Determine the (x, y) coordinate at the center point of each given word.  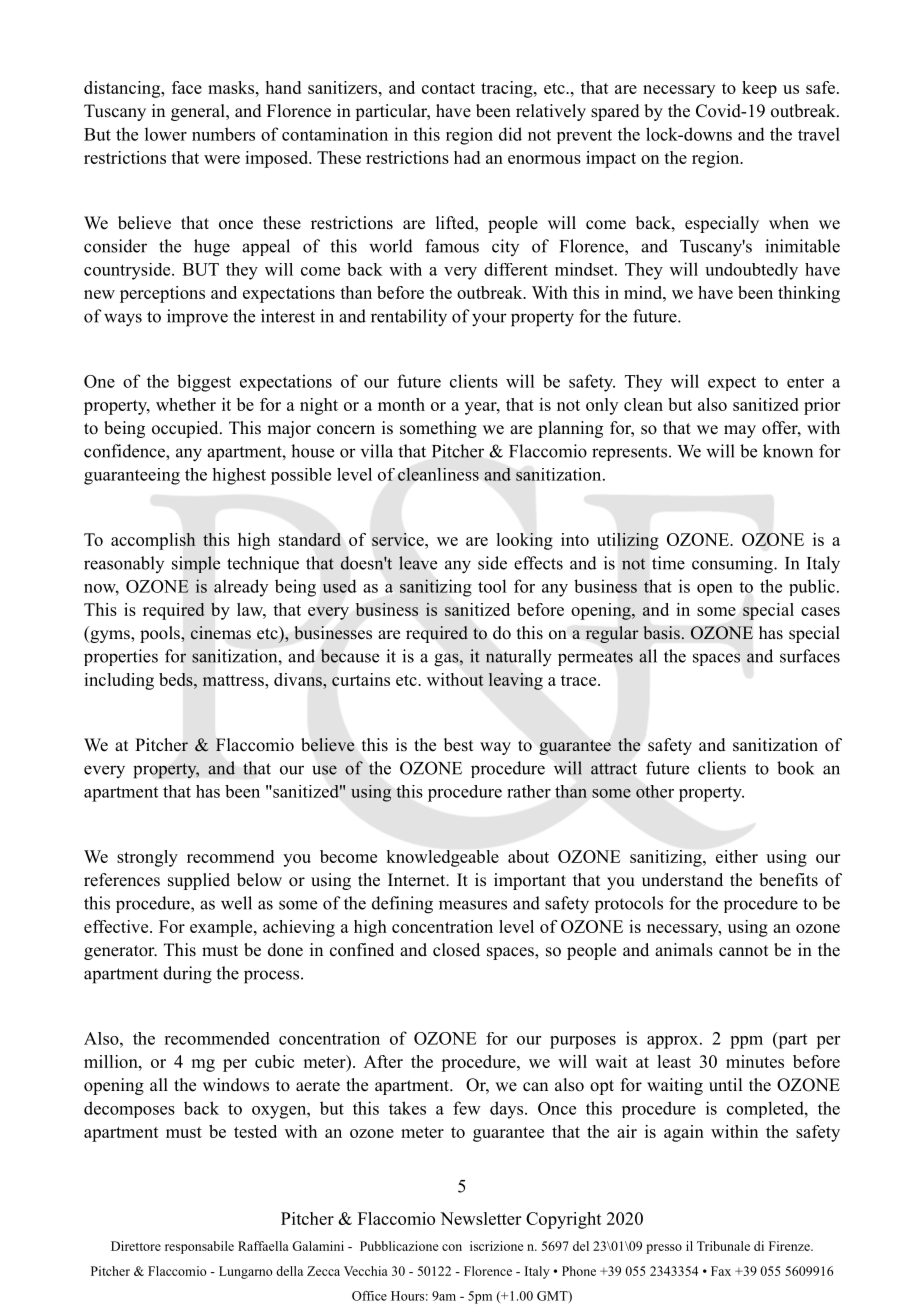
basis (661, 633)
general (199, 112)
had (467, 157)
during (187, 975)
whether (186, 404)
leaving (516, 681)
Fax (721, 1271)
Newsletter (480, 1218)
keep (759, 89)
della (289, 1271)
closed (456, 950)
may (740, 431)
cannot (743, 951)
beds (177, 679)
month (401, 404)
